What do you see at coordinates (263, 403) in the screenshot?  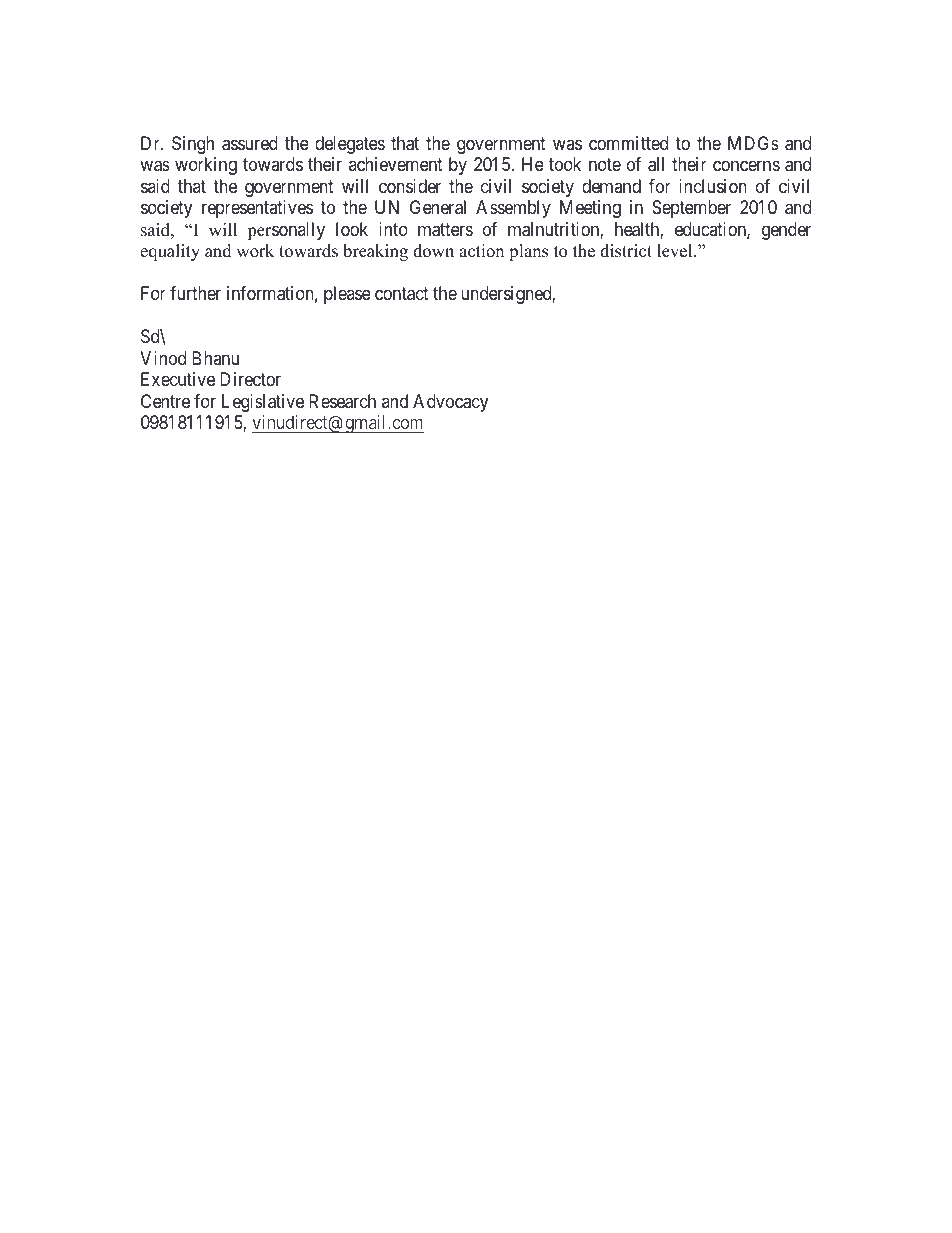 I see `Legislative` at bounding box center [263, 403].
